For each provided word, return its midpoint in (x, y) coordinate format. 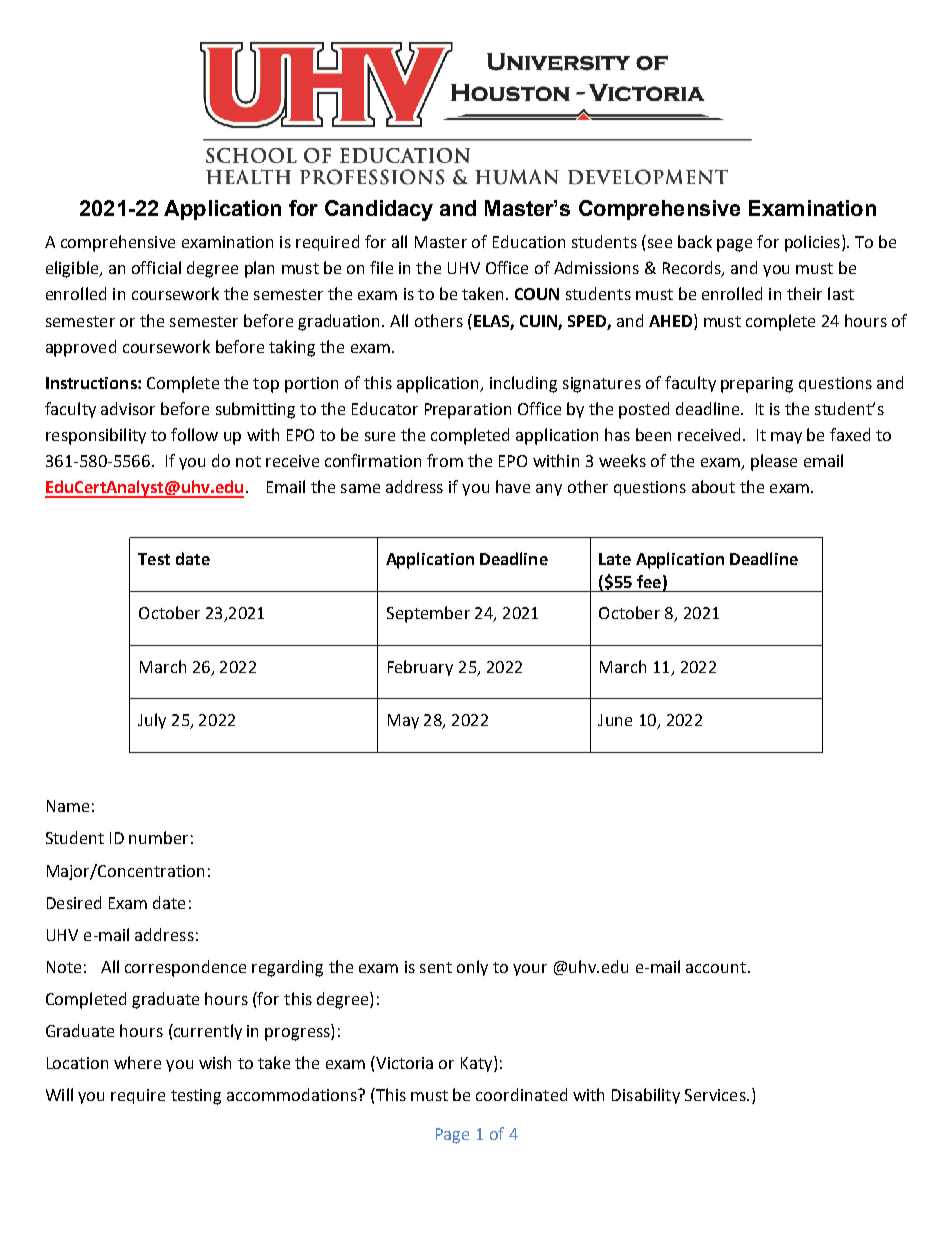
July (152, 721)
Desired (74, 902)
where (137, 1062)
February (420, 668)
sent (436, 967)
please (774, 462)
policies (814, 243)
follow (194, 434)
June (615, 720)
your (530, 970)
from (445, 460)
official (156, 267)
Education (529, 241)
